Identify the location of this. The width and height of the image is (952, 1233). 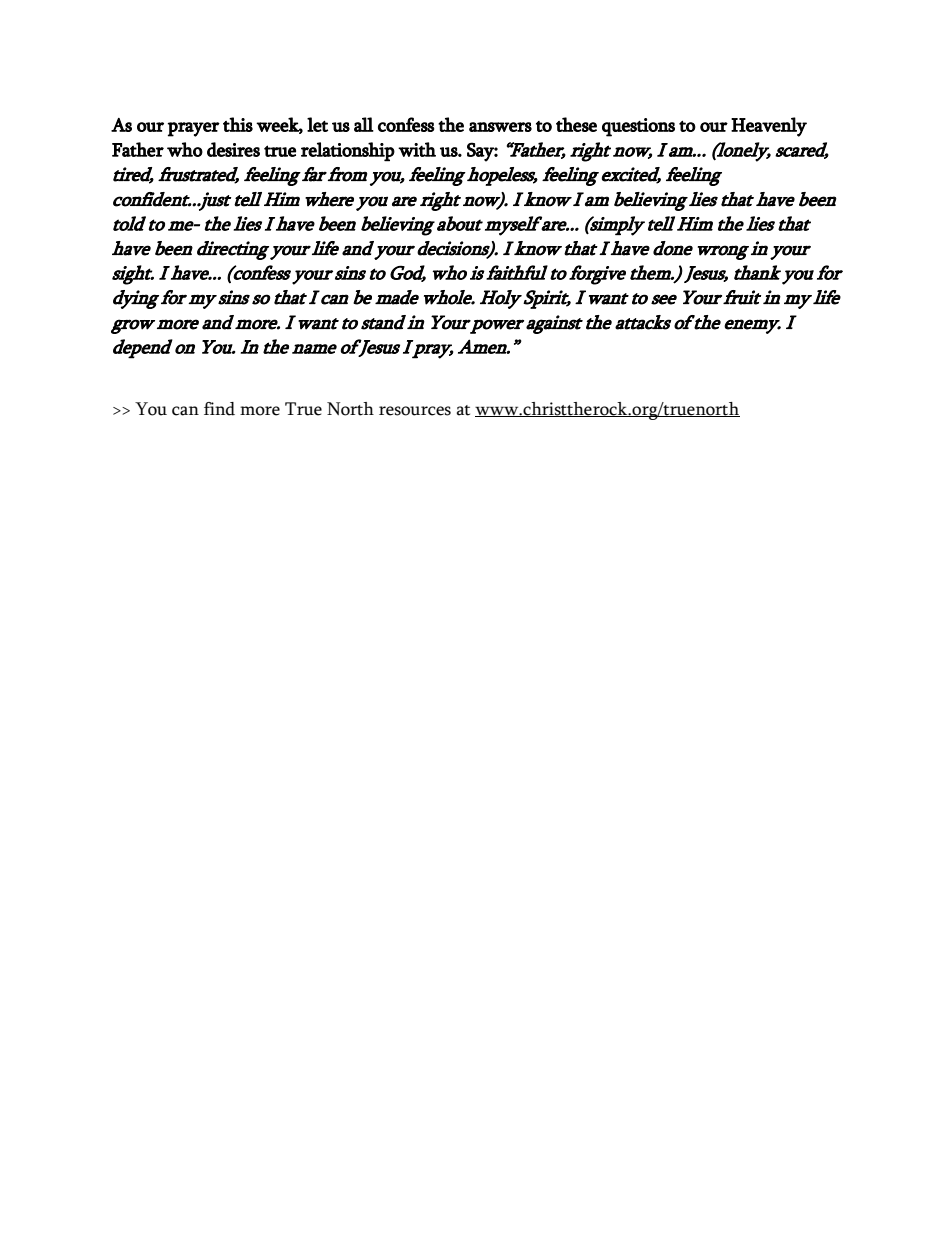
(238, 124).
